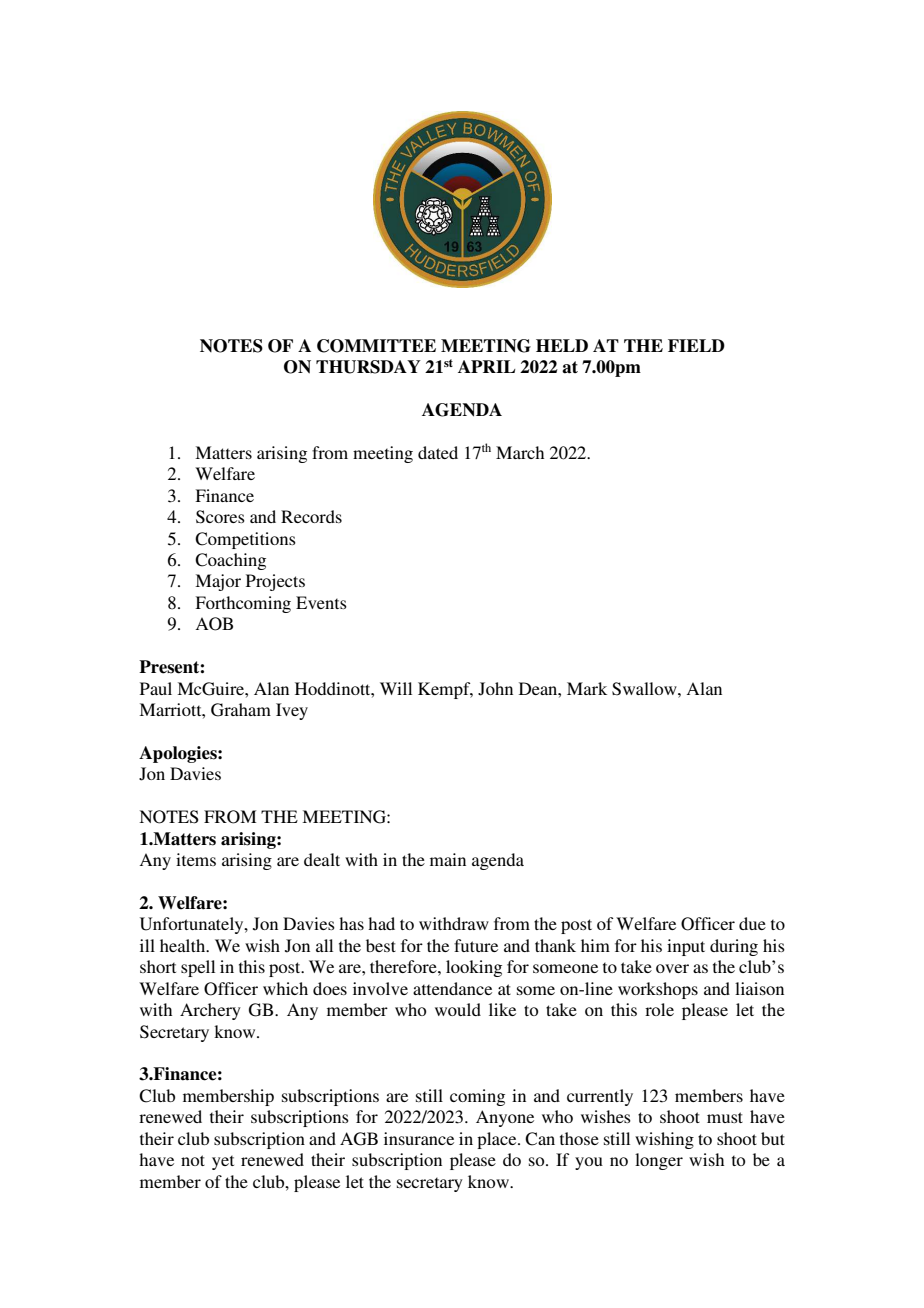 This page has height=1308, width=924. I want to click on Graham, so click(241, 710).
